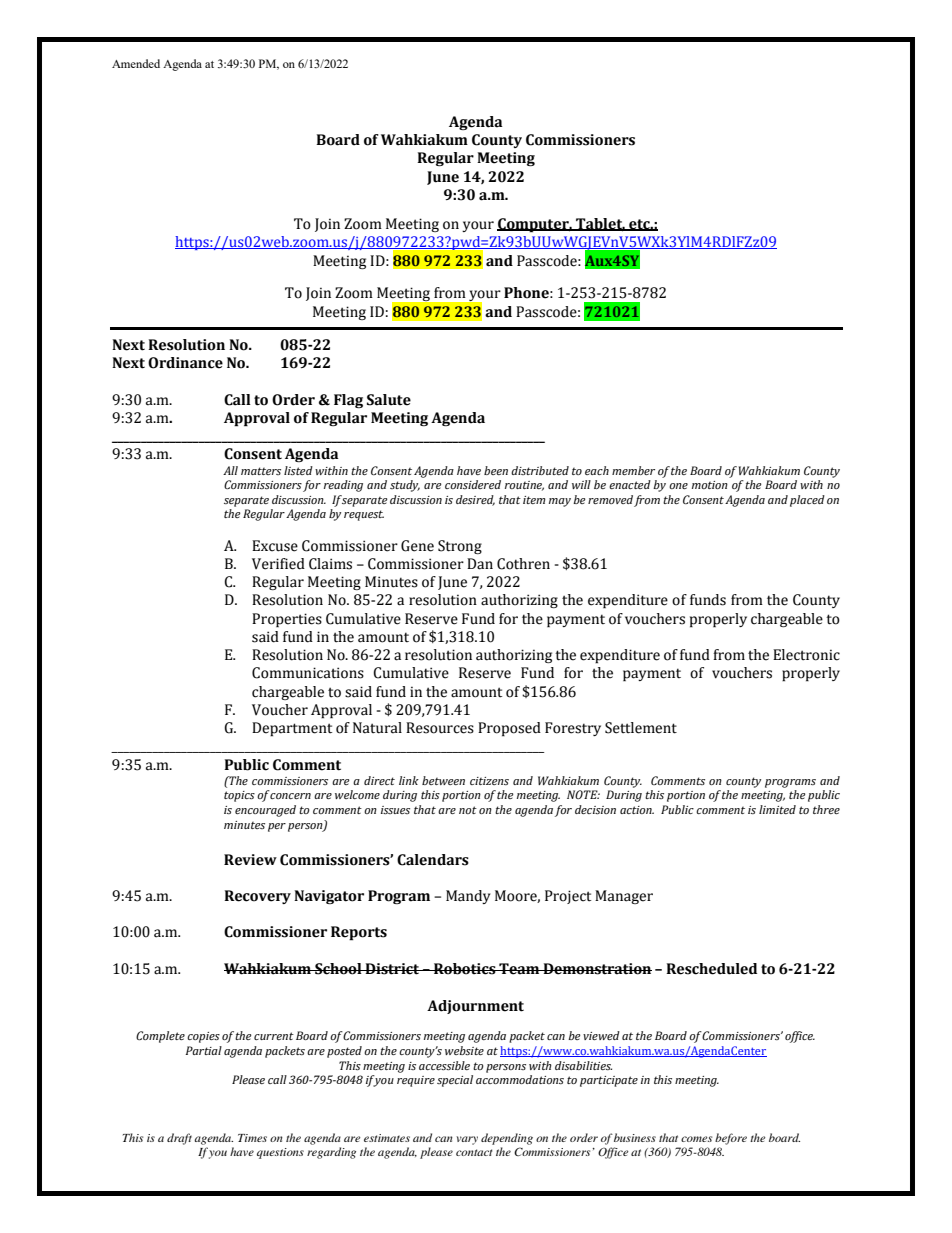  What do you see at coordinates (806, 655) in the document?
I see `Electronic` at bounding box center [806, 655].
